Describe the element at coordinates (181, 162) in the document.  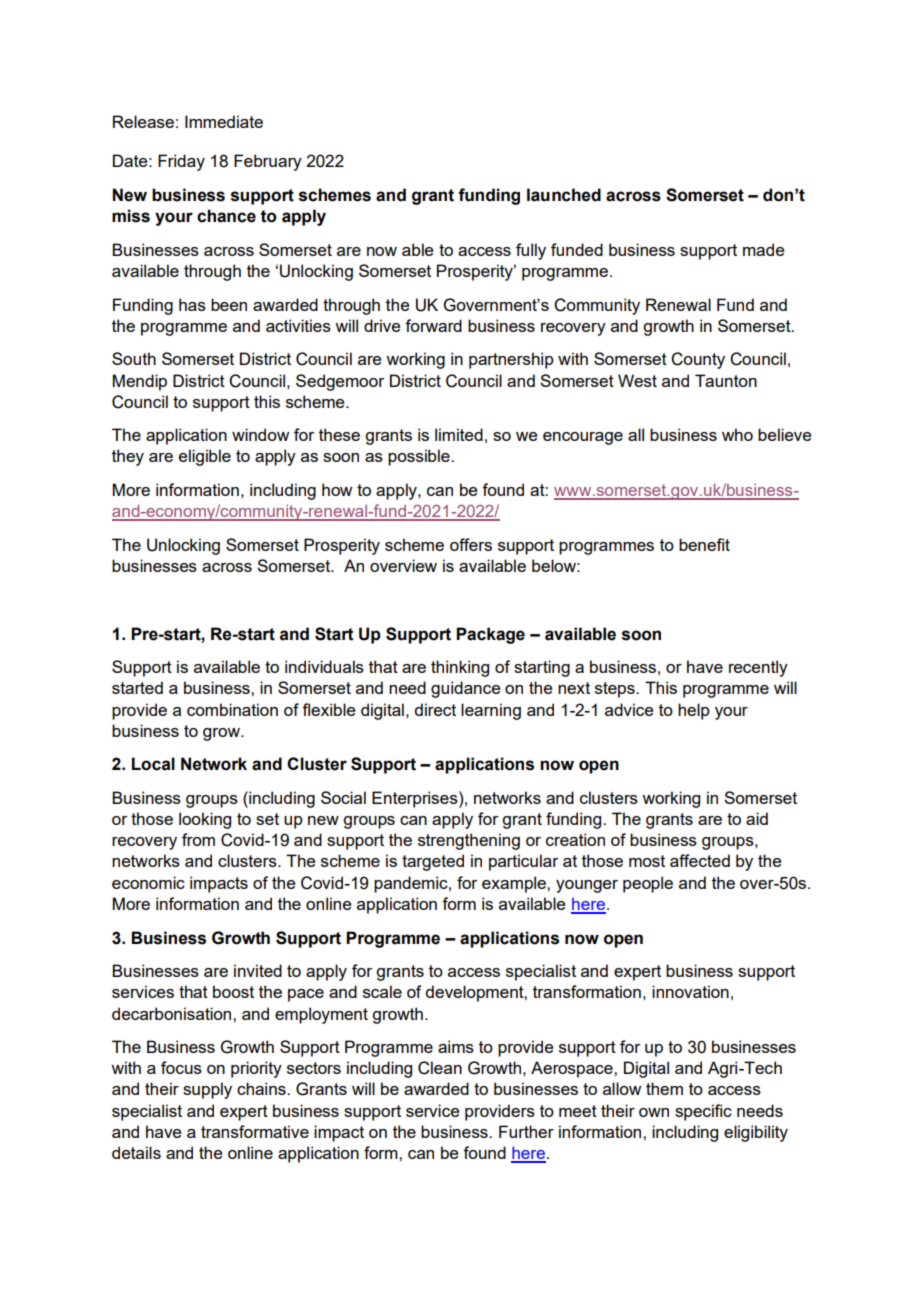
I see `Friday` at that location.
